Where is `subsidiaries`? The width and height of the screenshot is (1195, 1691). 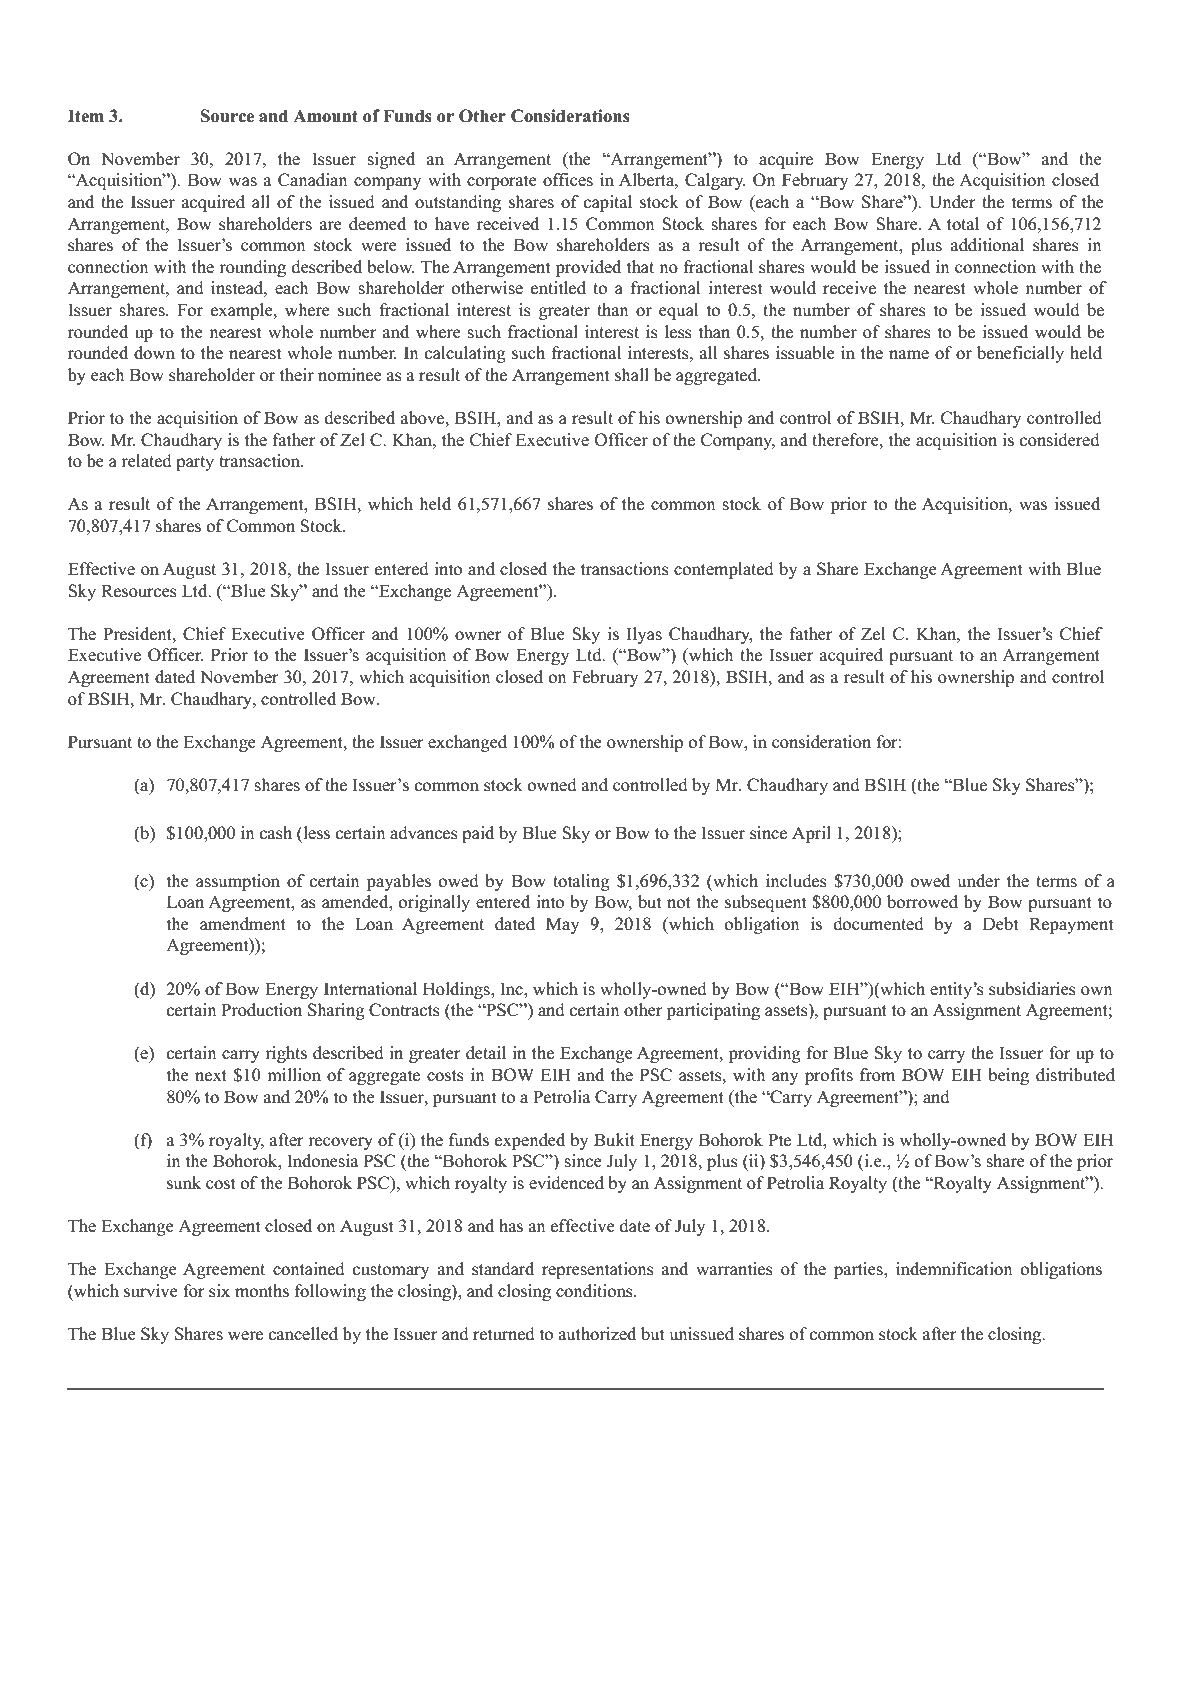 subsidiaries is located at coordinates (1032, 989).
